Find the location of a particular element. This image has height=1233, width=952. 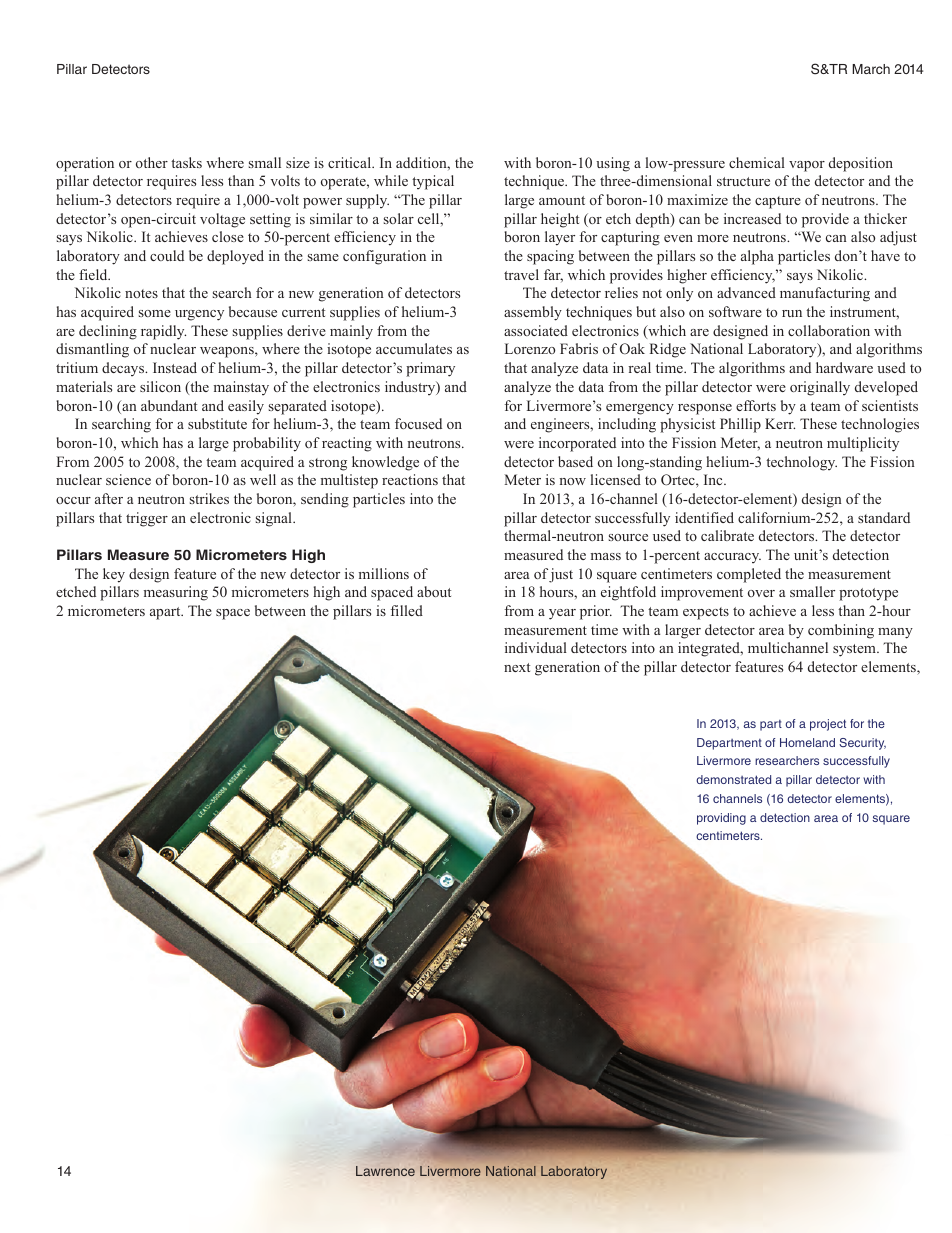

tasks is located at coordinates (186, 162).
